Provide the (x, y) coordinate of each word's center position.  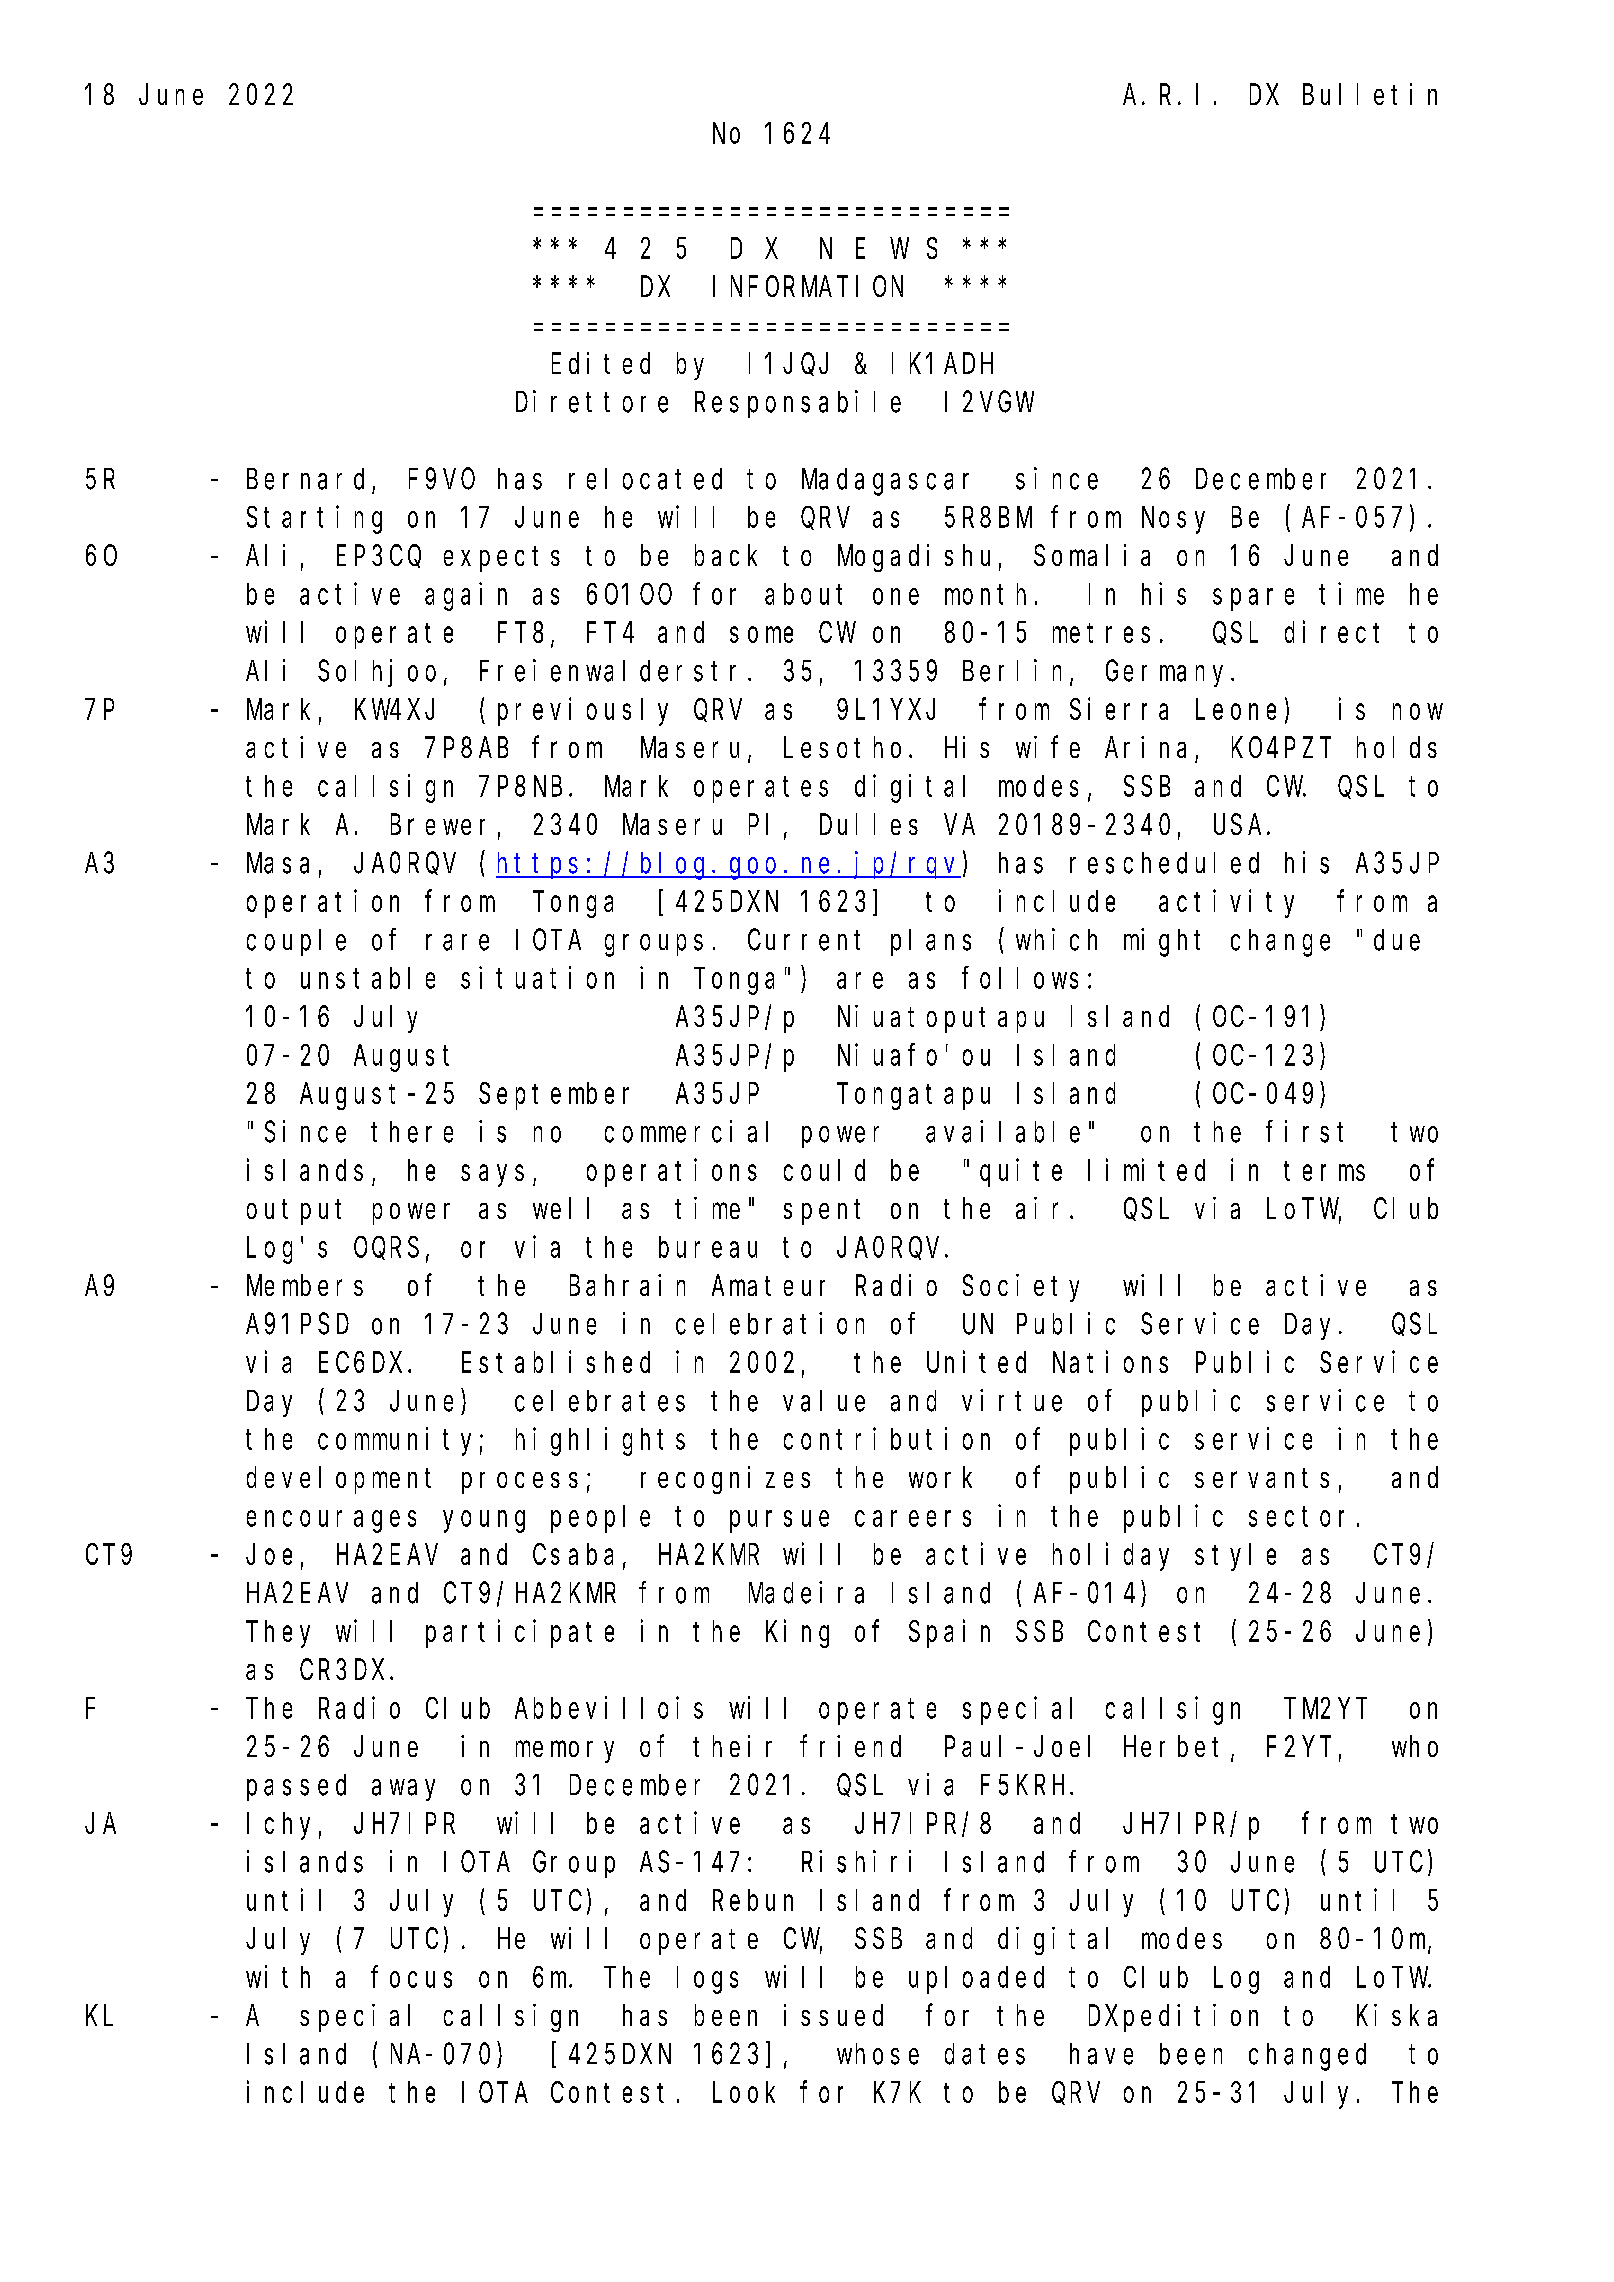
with (278, 1976)
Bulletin (1370, 94)
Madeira (806, 1592)
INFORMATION (808, 287)
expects (502, 559)
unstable (368, 978)
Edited (601, 363)
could (824, 1170)
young (484, 1522)
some (761, 635)
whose (878, 2054)
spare (1253, 600)
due (1397, 940)
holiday (1111, 1557)
